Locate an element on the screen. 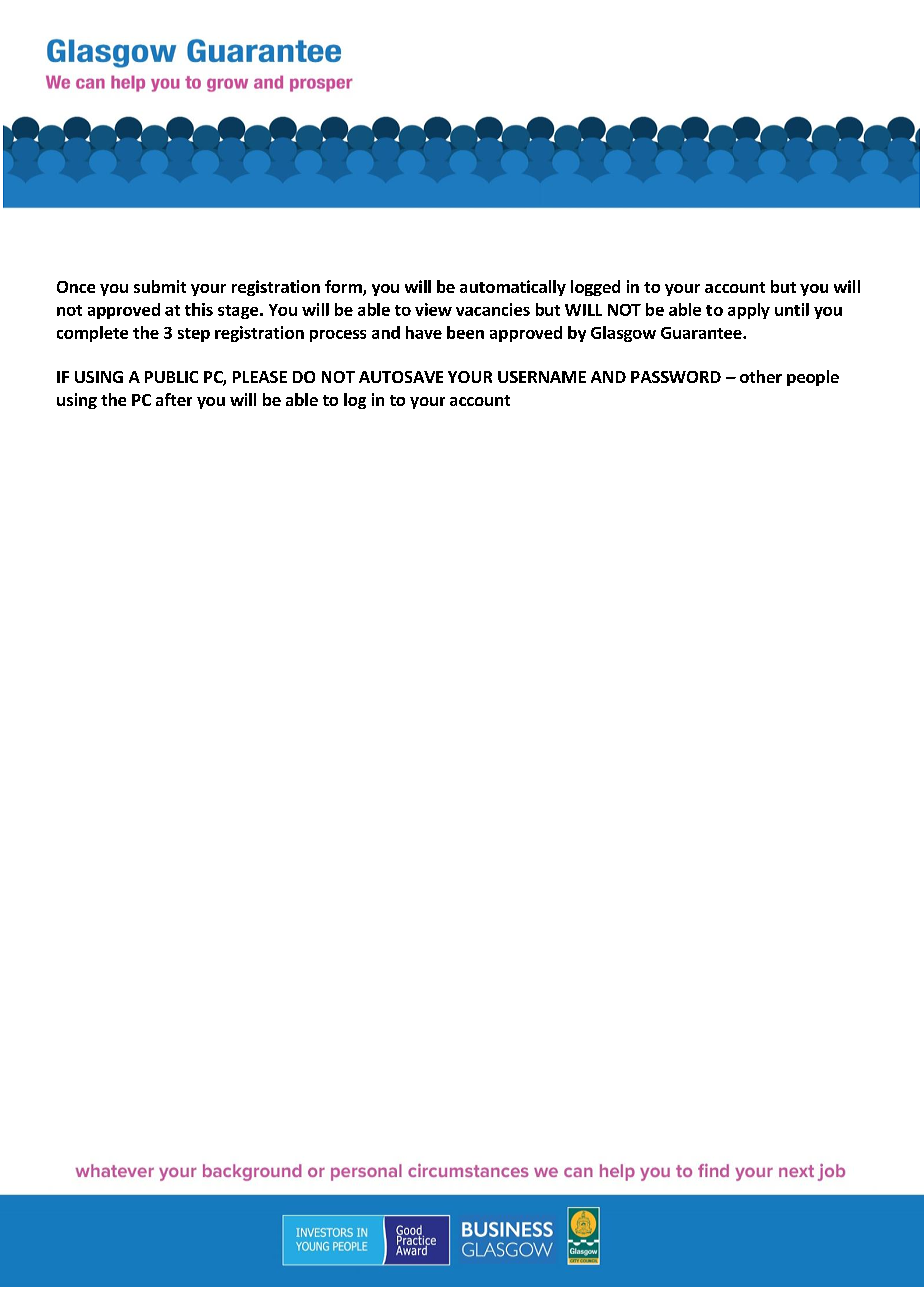 The image size is (924, 1308). submit is located at coordinates (160, 286).
